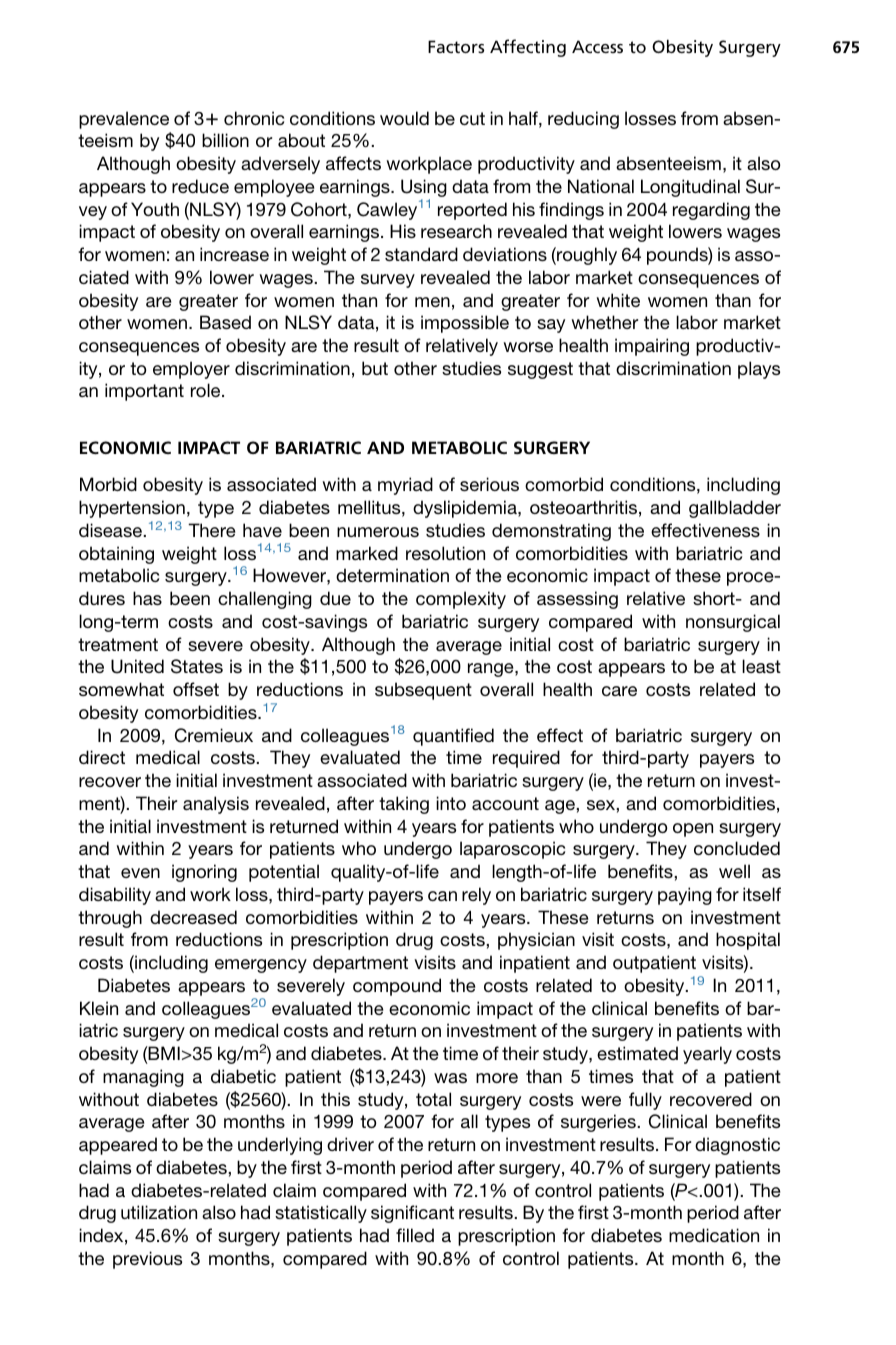 The image size is (896, 1345). I want to click on States, so click(197, 666).
